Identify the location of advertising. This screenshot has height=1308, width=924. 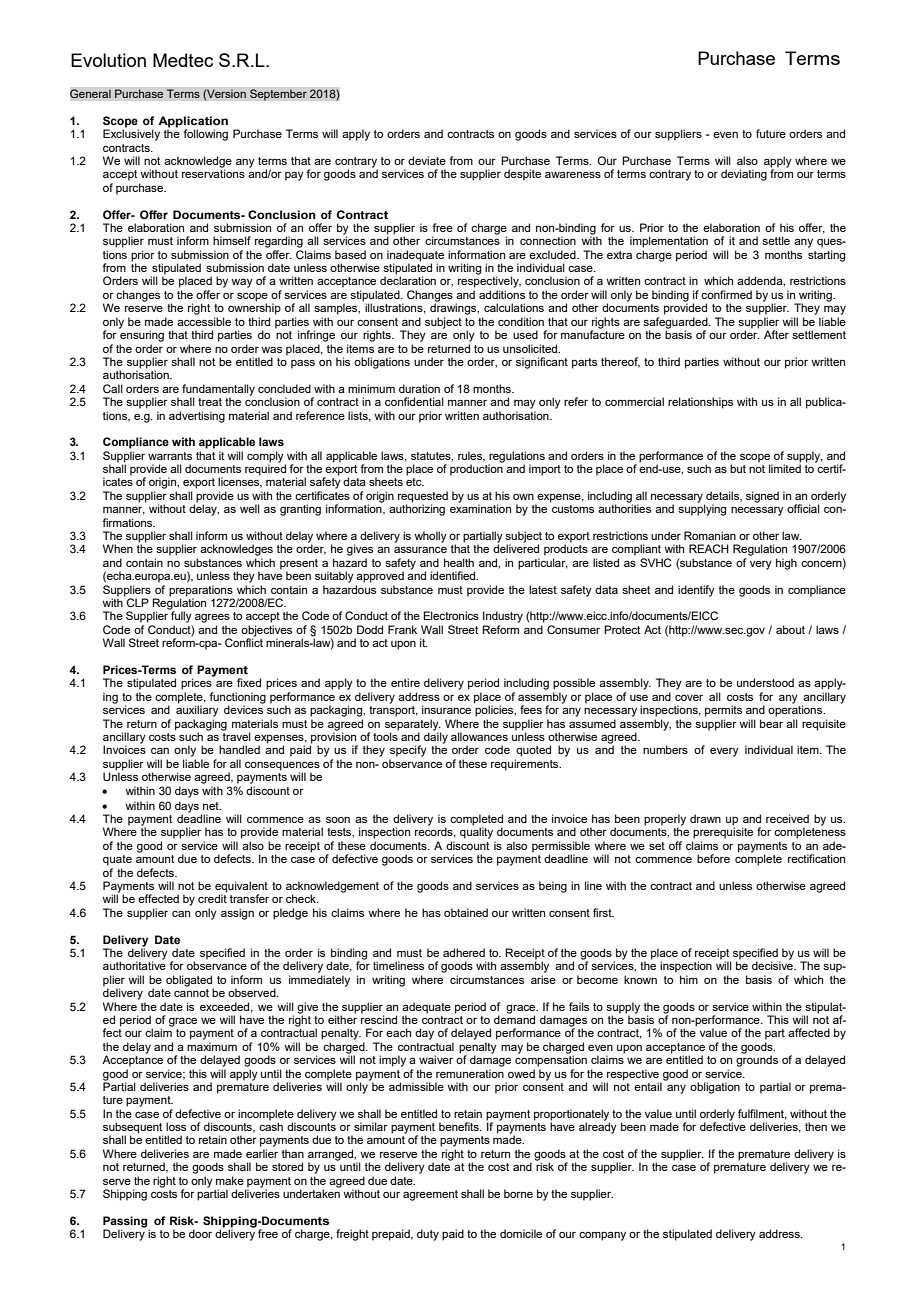
(197, 417).
